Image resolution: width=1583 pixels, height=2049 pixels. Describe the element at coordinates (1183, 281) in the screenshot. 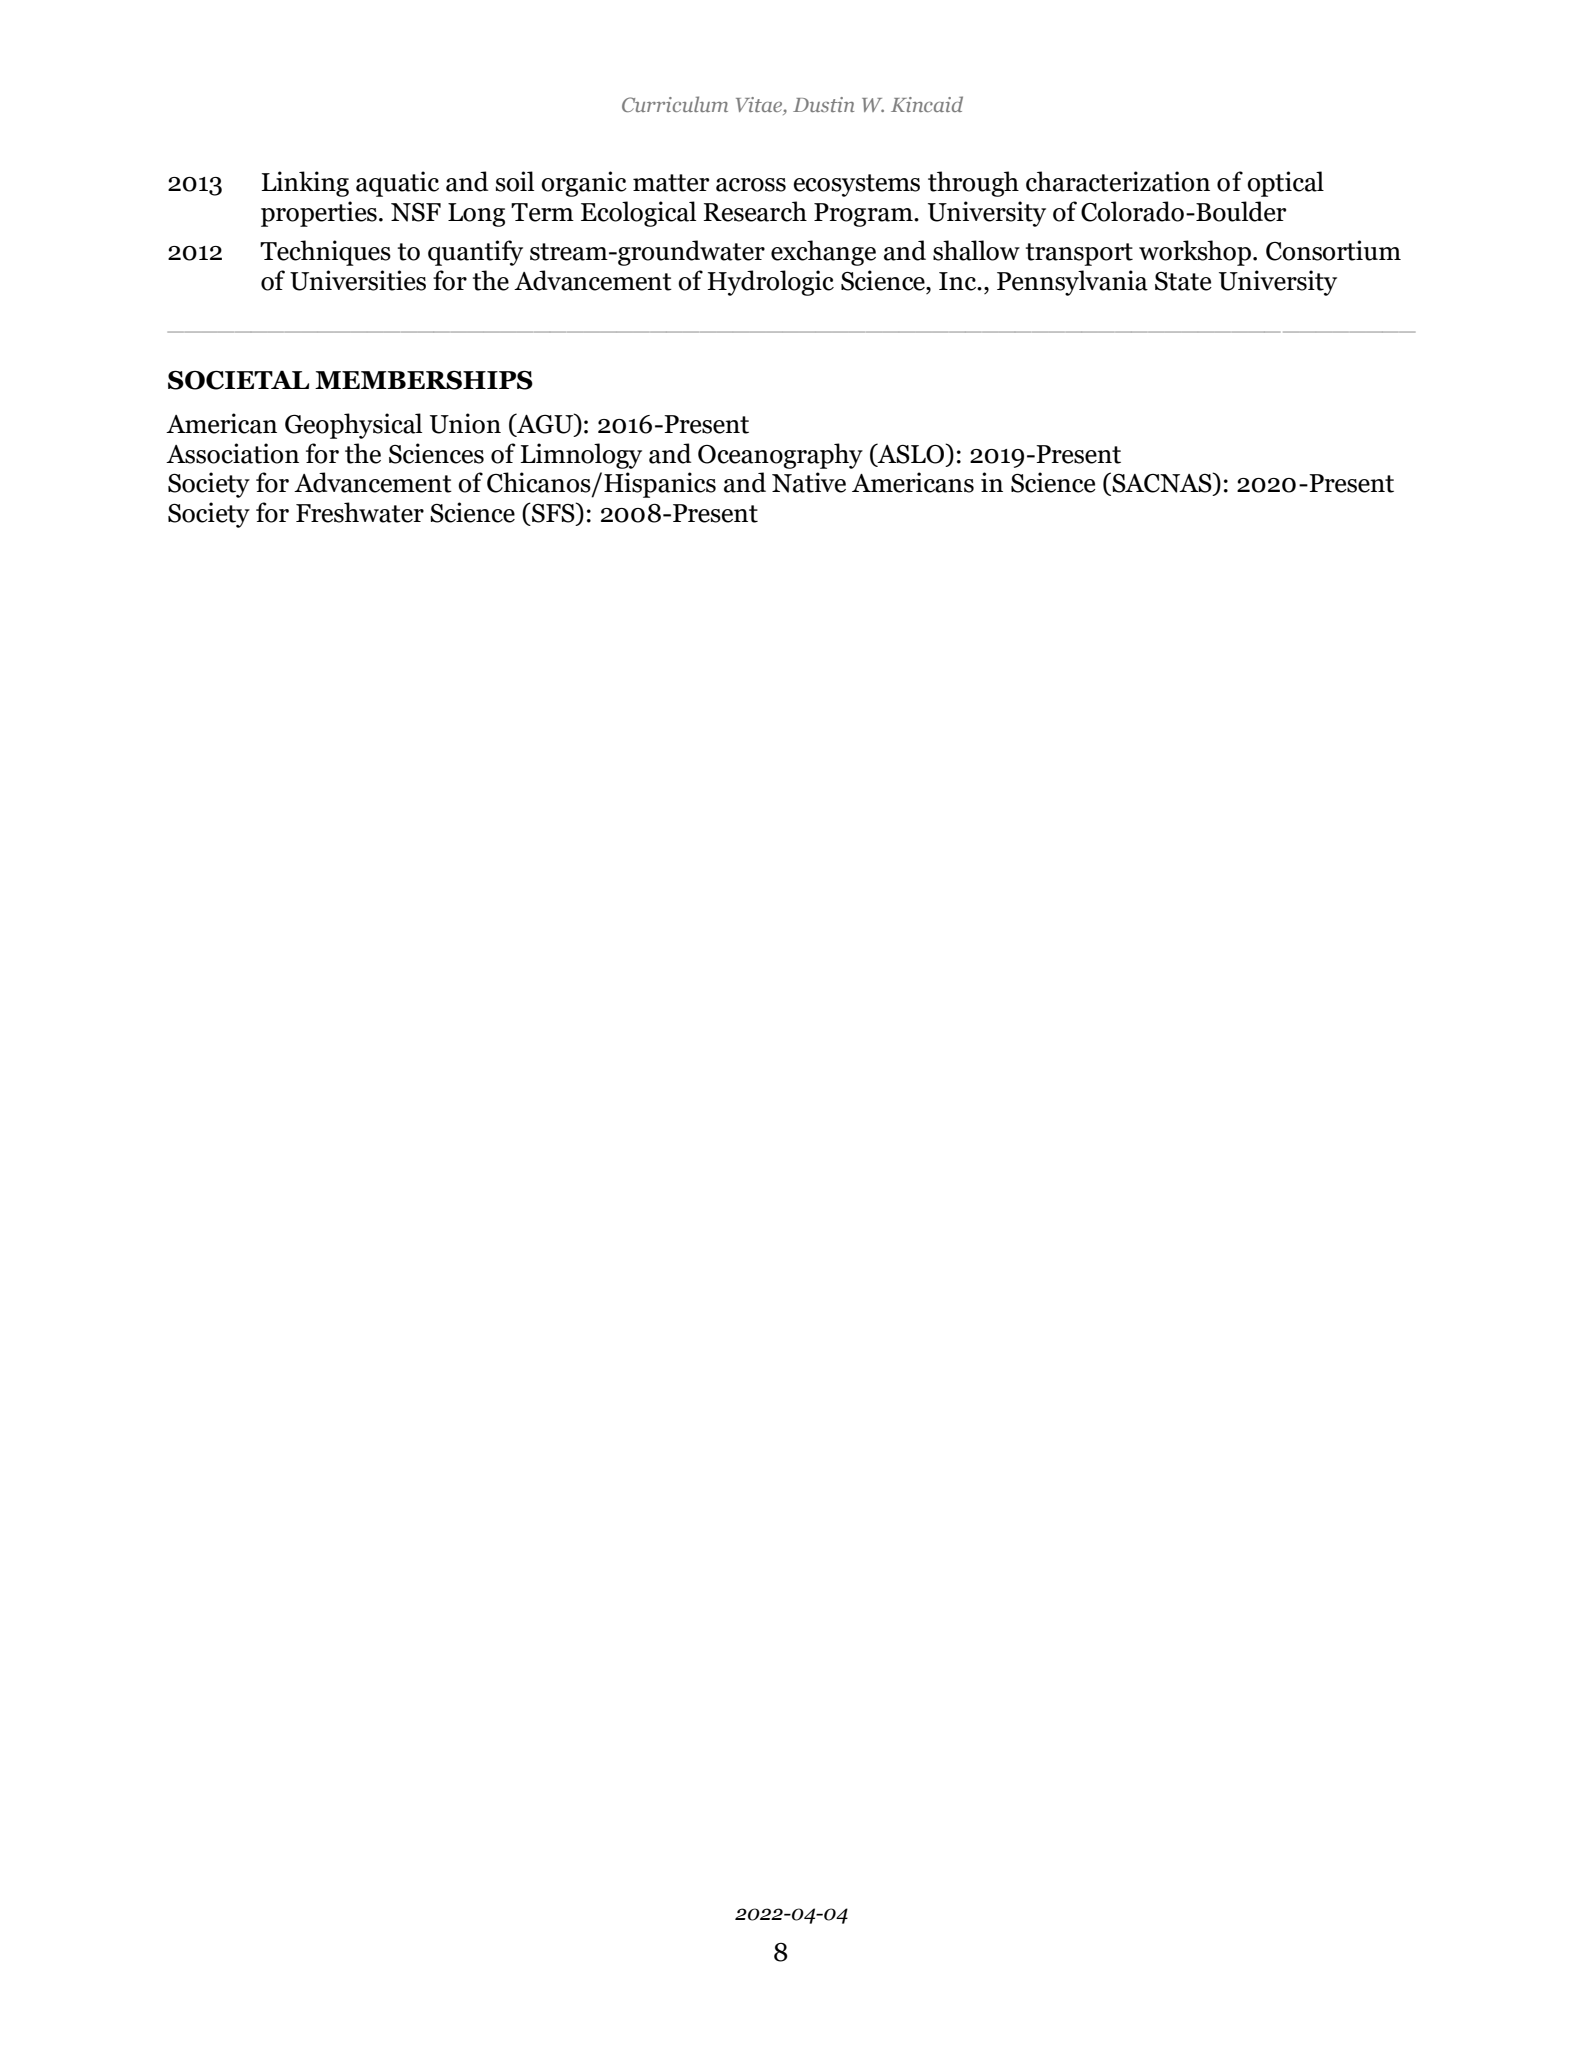

I see `State` at that location.
